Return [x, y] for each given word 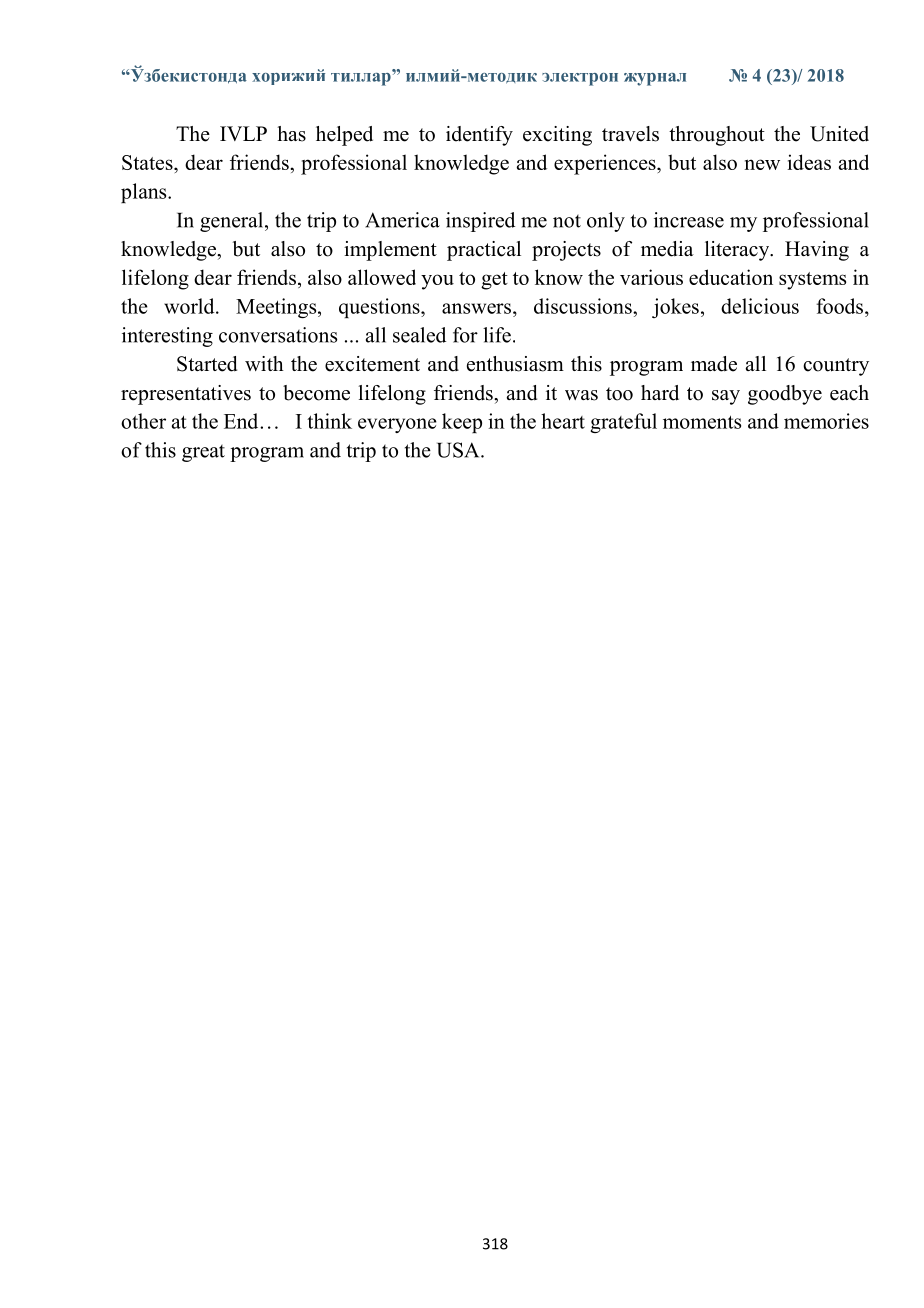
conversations [278, 335]
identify [479, 136]
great [203, 453]
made [714, 364]
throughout [717, 136]
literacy [738, 251]
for [465, 335]
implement [390, 251]
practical [484, 251]
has [291, 134]
